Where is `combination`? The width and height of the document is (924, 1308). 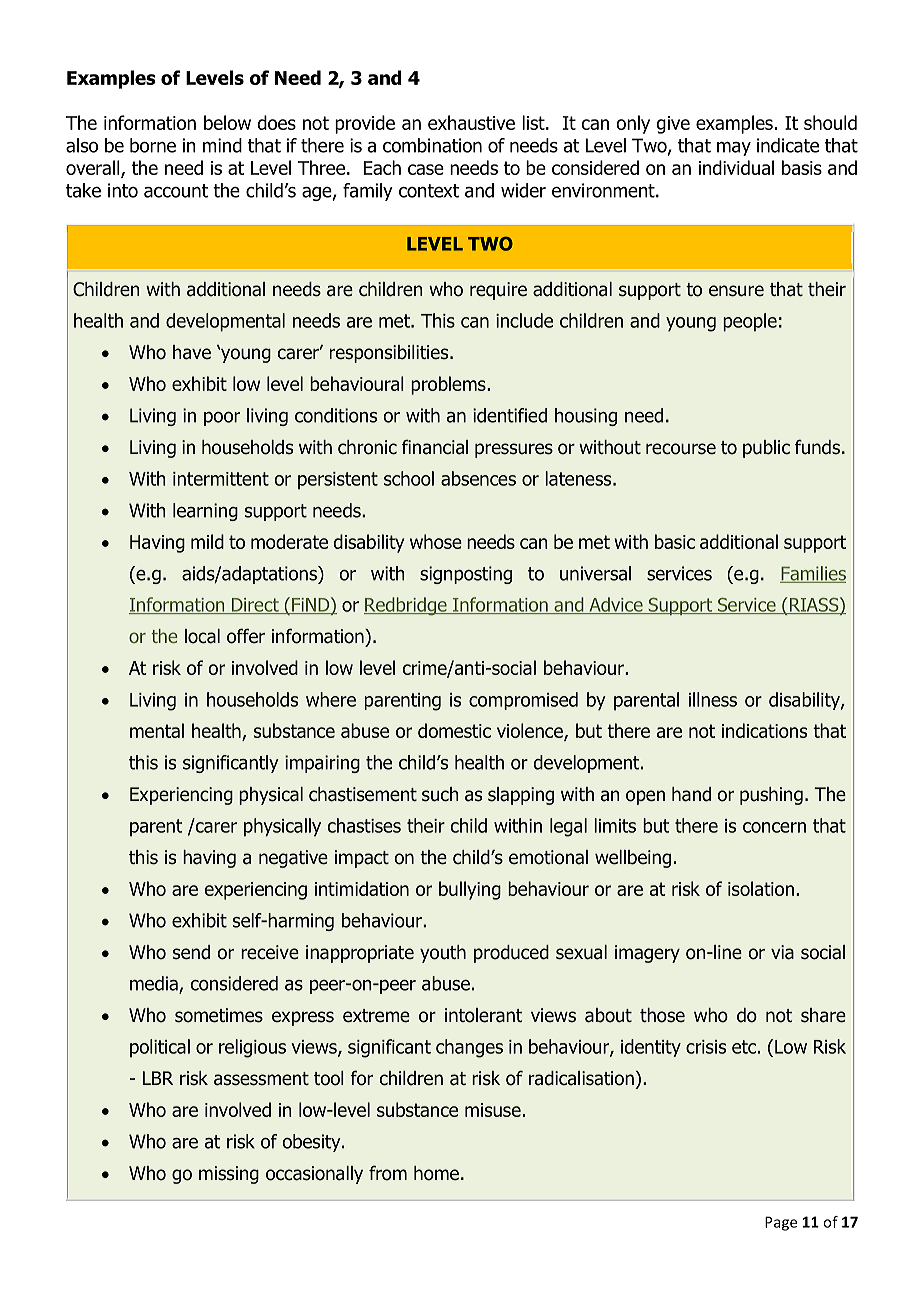
combination is located at coordinates (432, 145).
